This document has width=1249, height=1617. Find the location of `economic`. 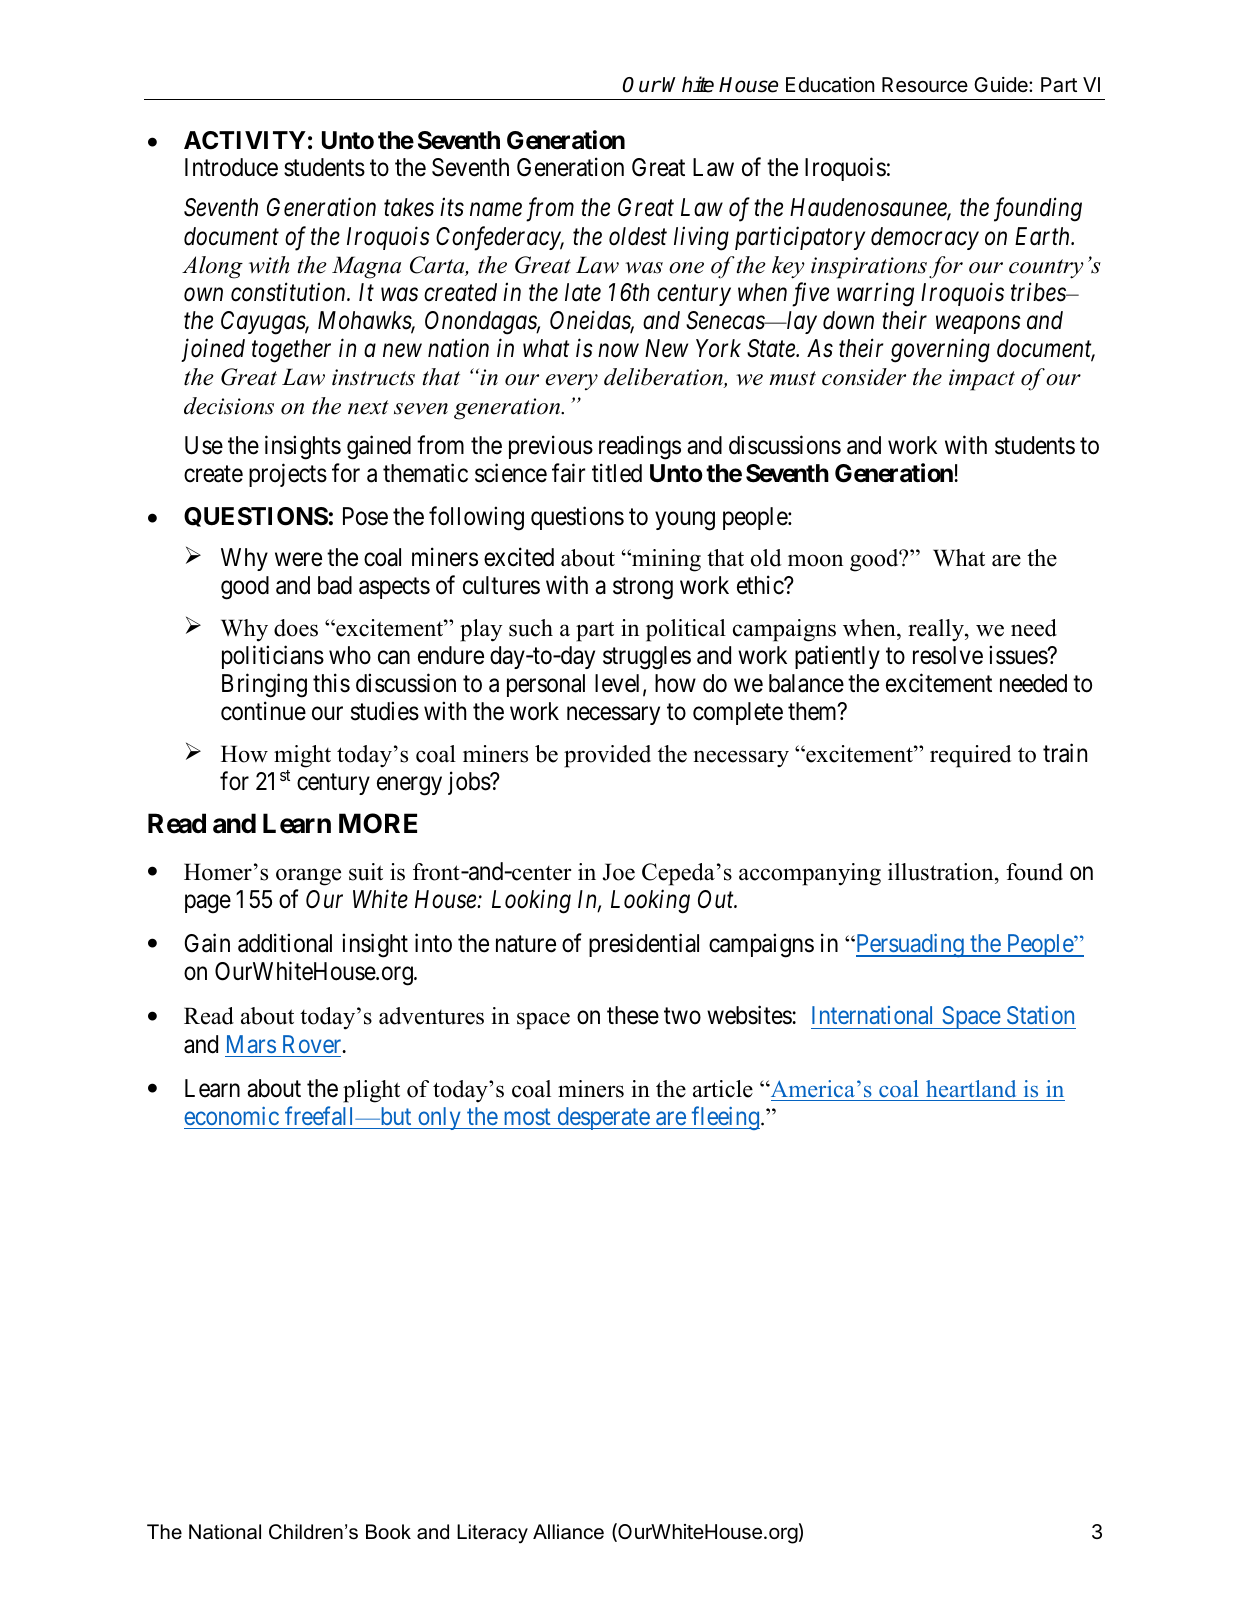

economic is located at coordinates (231, 1116).
